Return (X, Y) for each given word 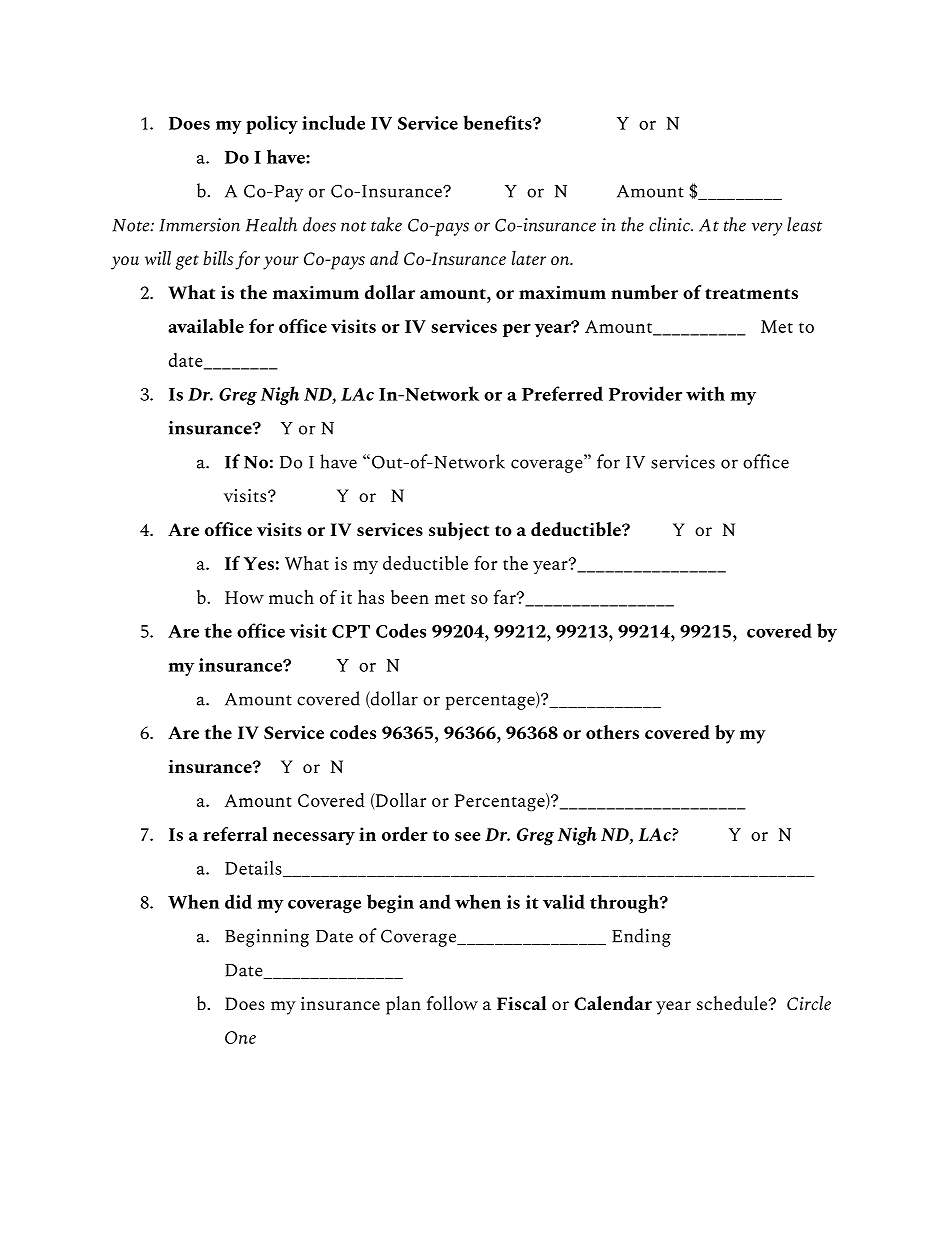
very (767, 229)
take (386, 224)
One (240, 1037)
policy (272, 124)
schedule (733, 1003)
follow (452, 1003)
